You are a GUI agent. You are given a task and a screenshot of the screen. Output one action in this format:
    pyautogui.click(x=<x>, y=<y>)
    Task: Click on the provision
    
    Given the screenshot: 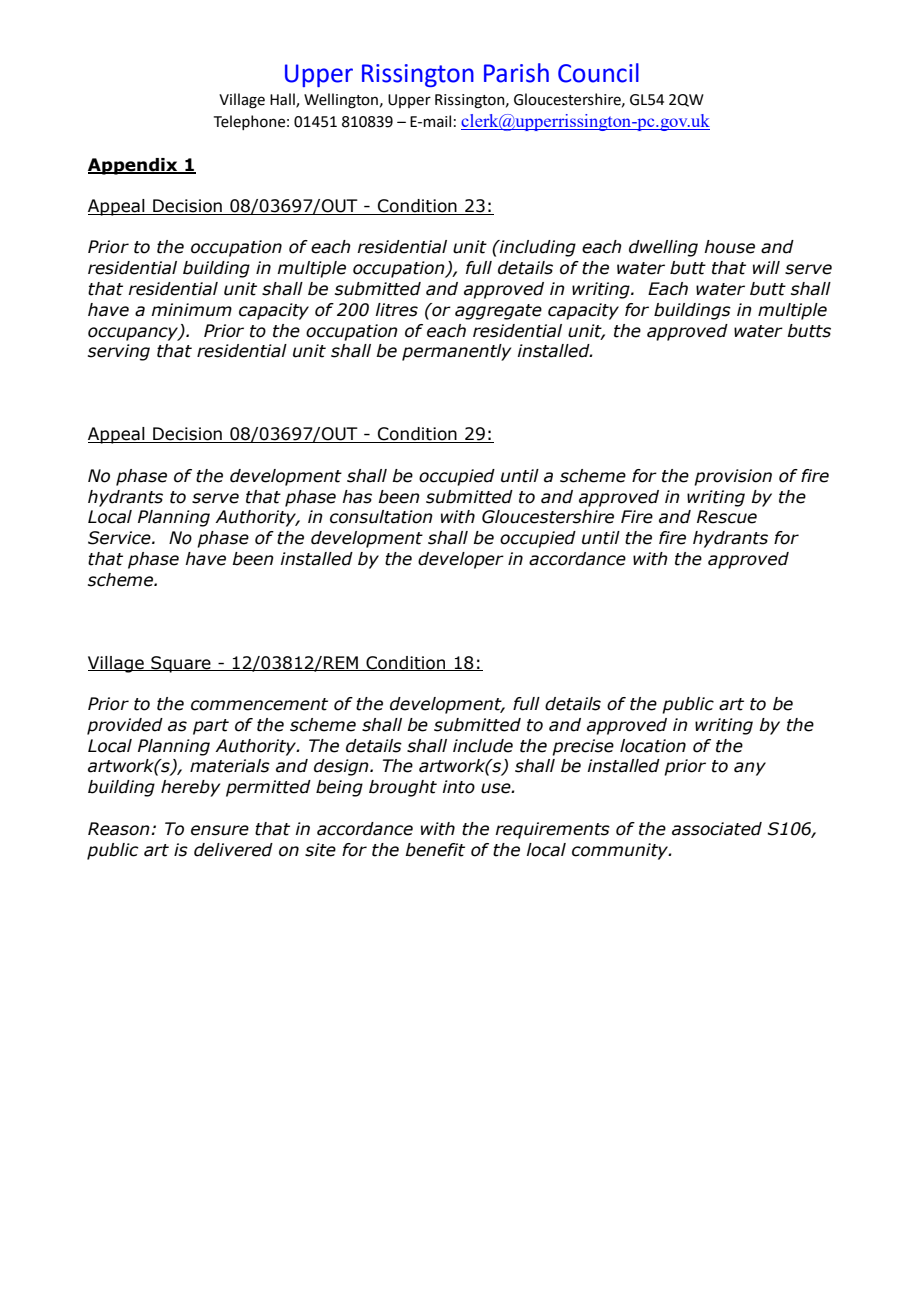 What is the action you would take?
    pyautogui.click(x=733, y=477)
